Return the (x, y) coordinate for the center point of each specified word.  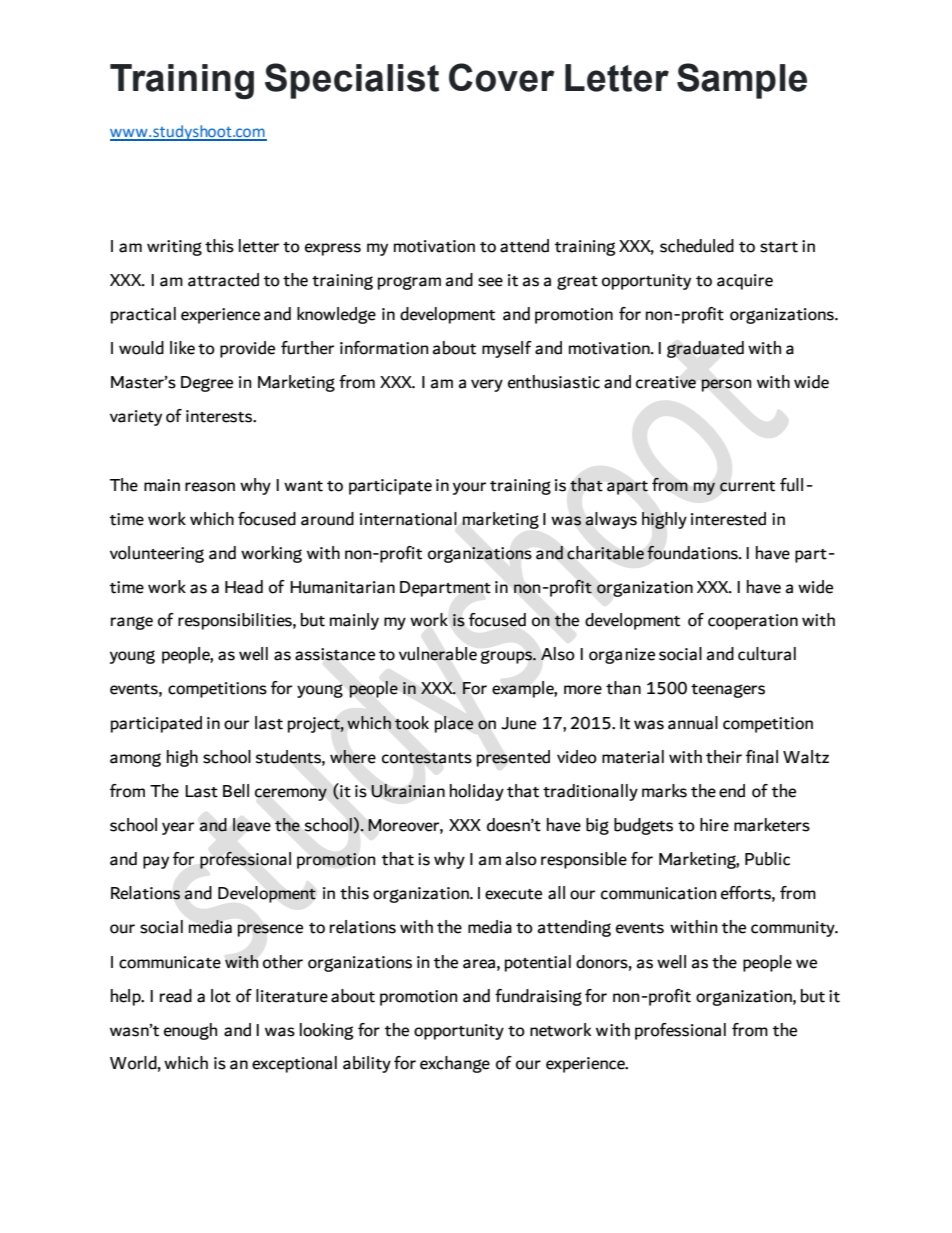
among (135, 760)
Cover (501, 77)
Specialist (352, 81)
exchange (455, 1064)
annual (693, 723)
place (454, 724)
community (794, 929)
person (726, 385)
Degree (207, 384)
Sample (742, 81)
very (487, 385)
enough (190, 1031)
